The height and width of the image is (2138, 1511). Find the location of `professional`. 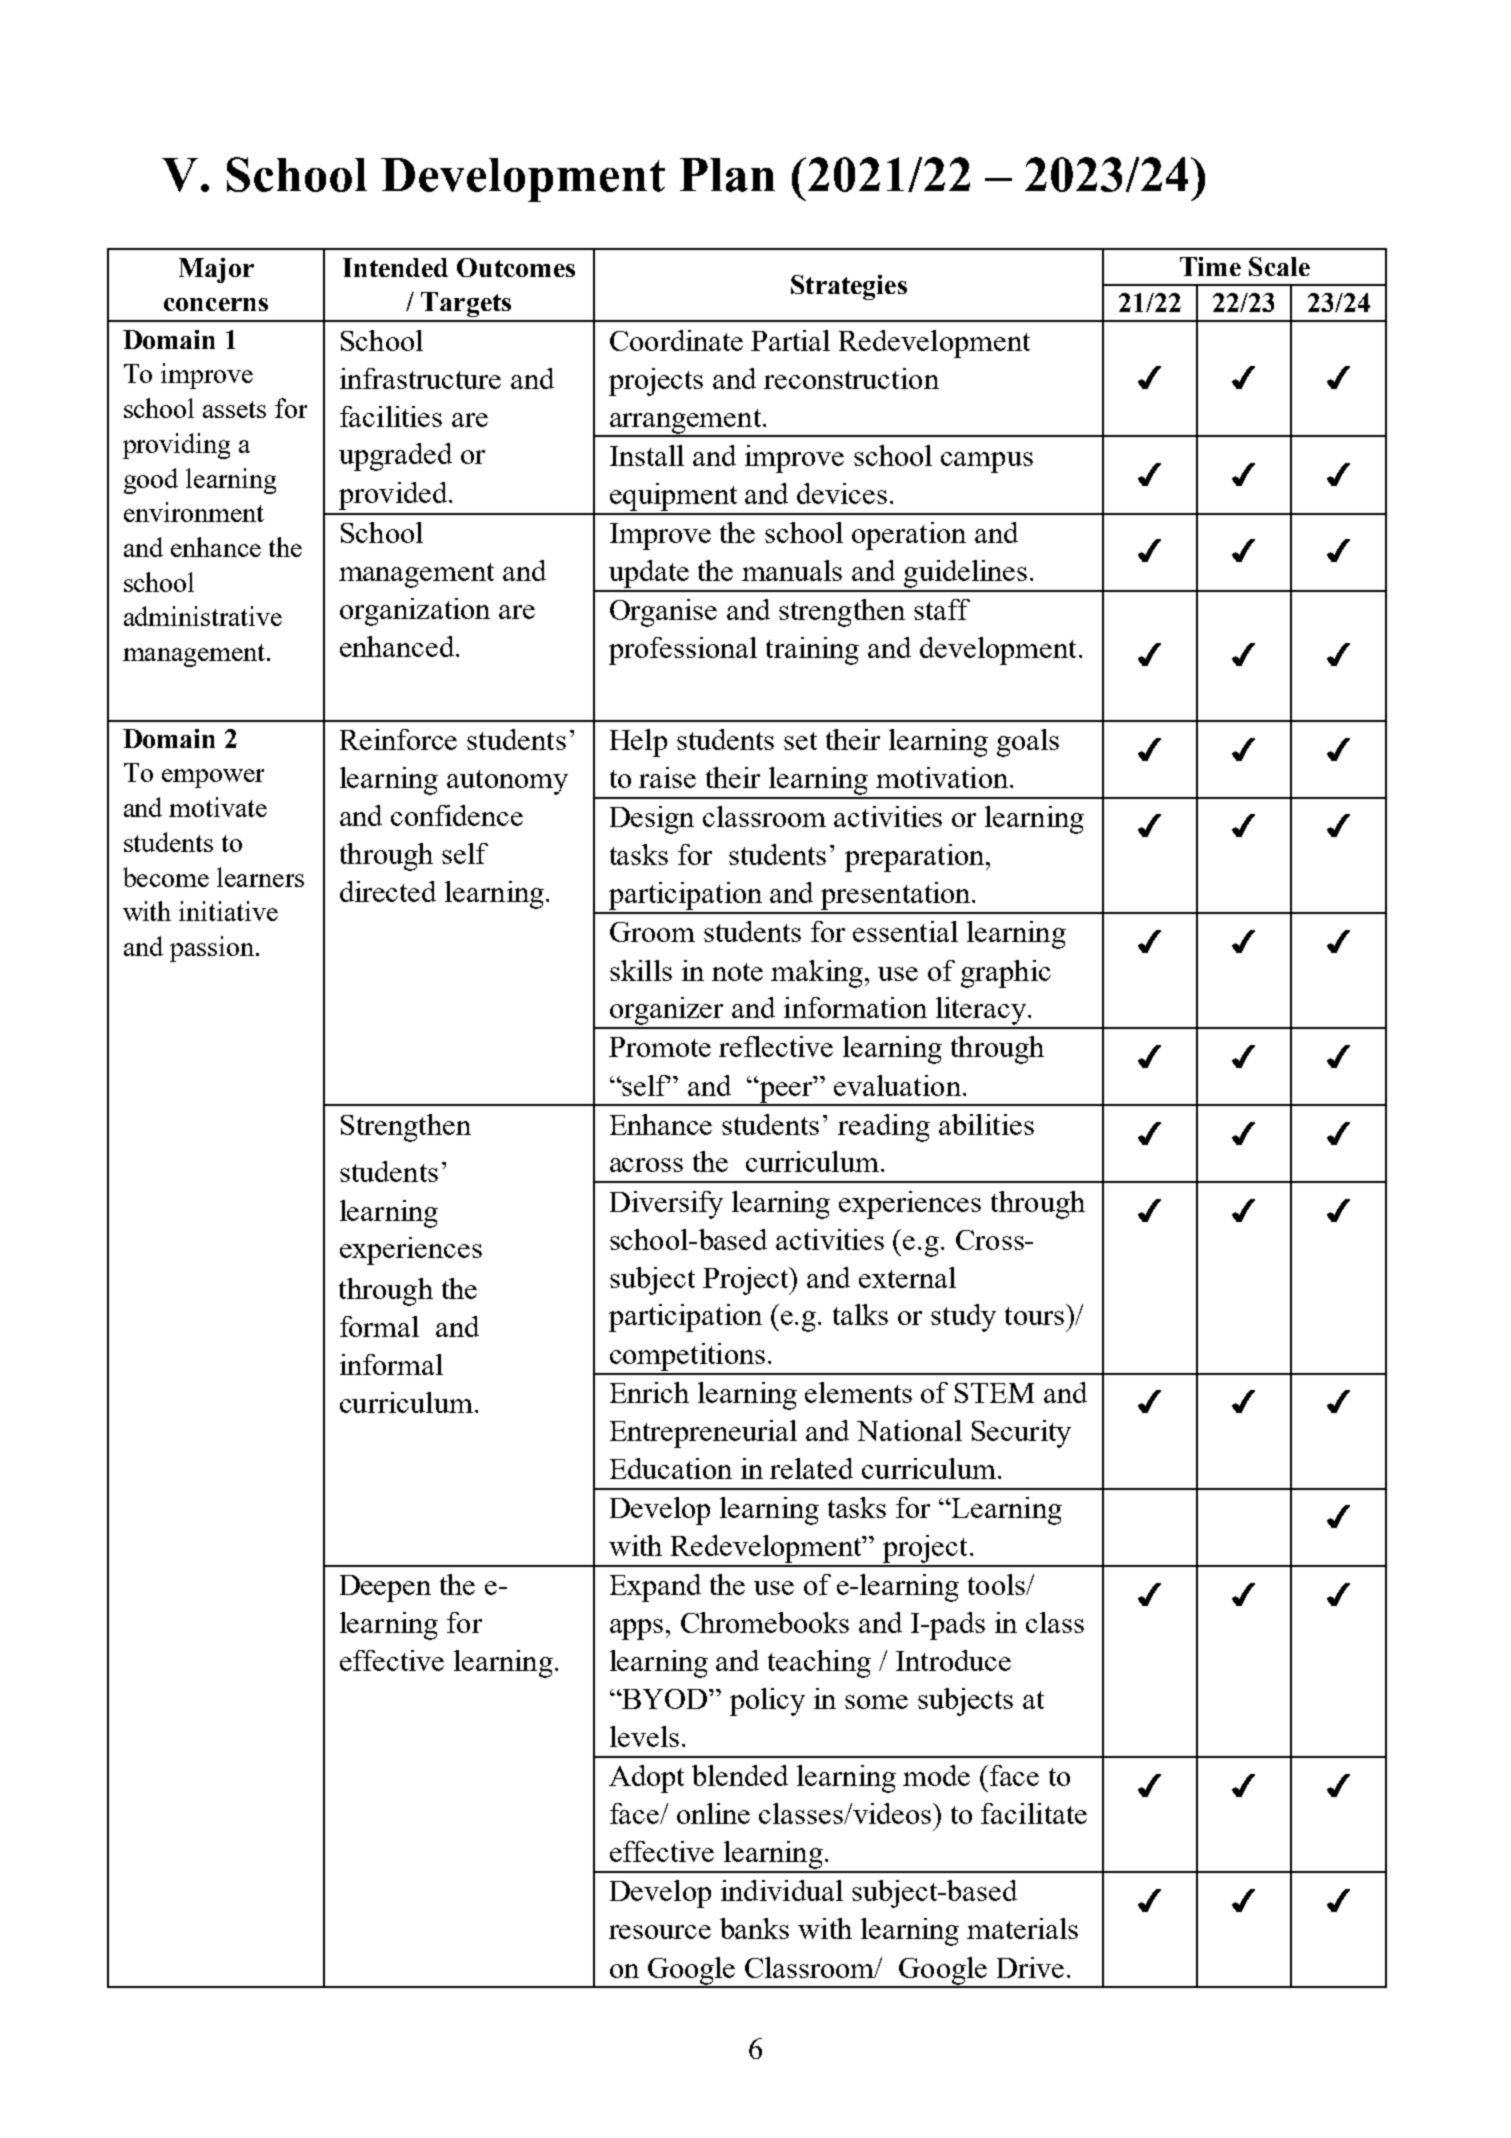

professional is located at coordinates (683, 651).
